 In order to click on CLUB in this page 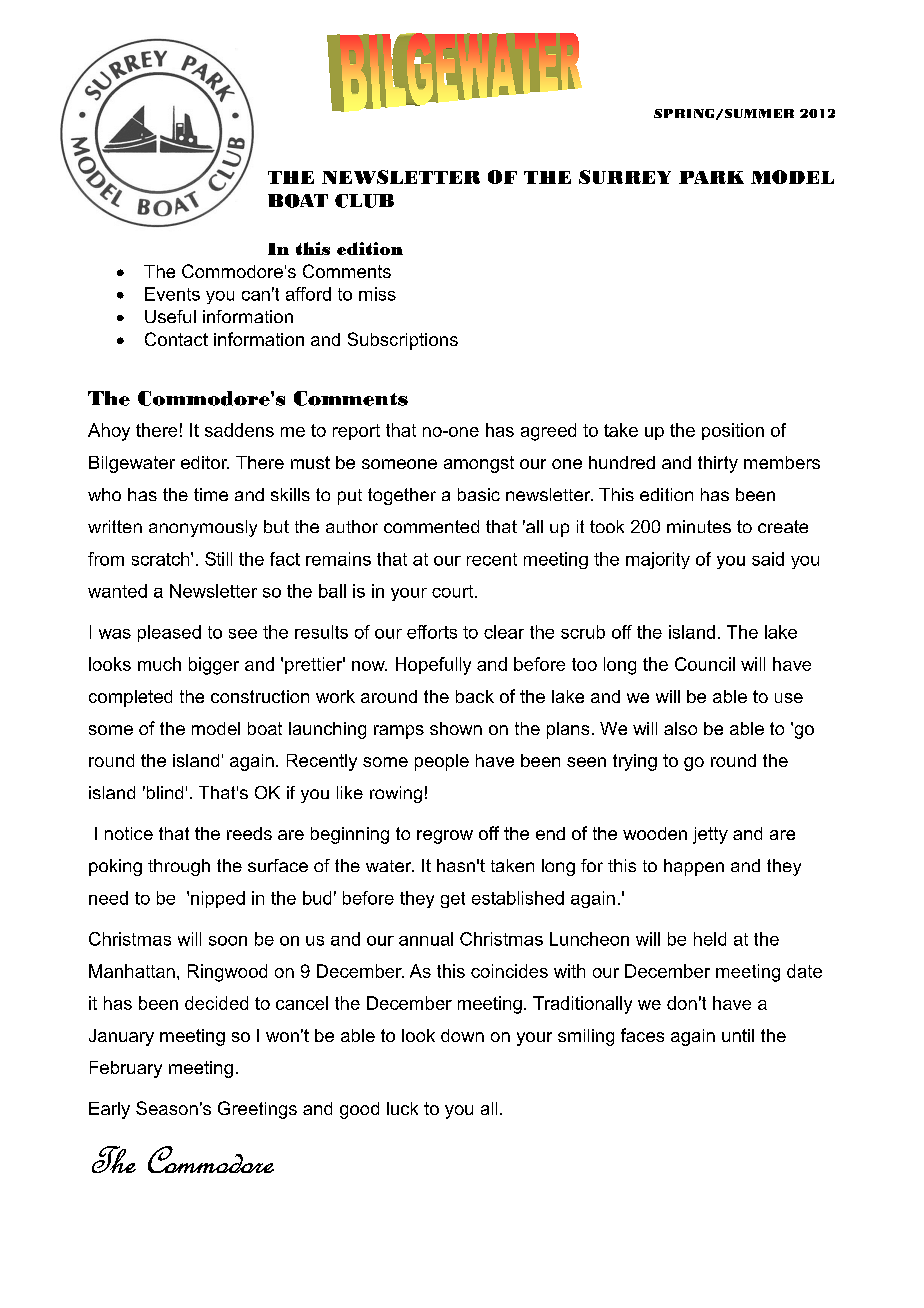, I will do `click(364, 201)`.
